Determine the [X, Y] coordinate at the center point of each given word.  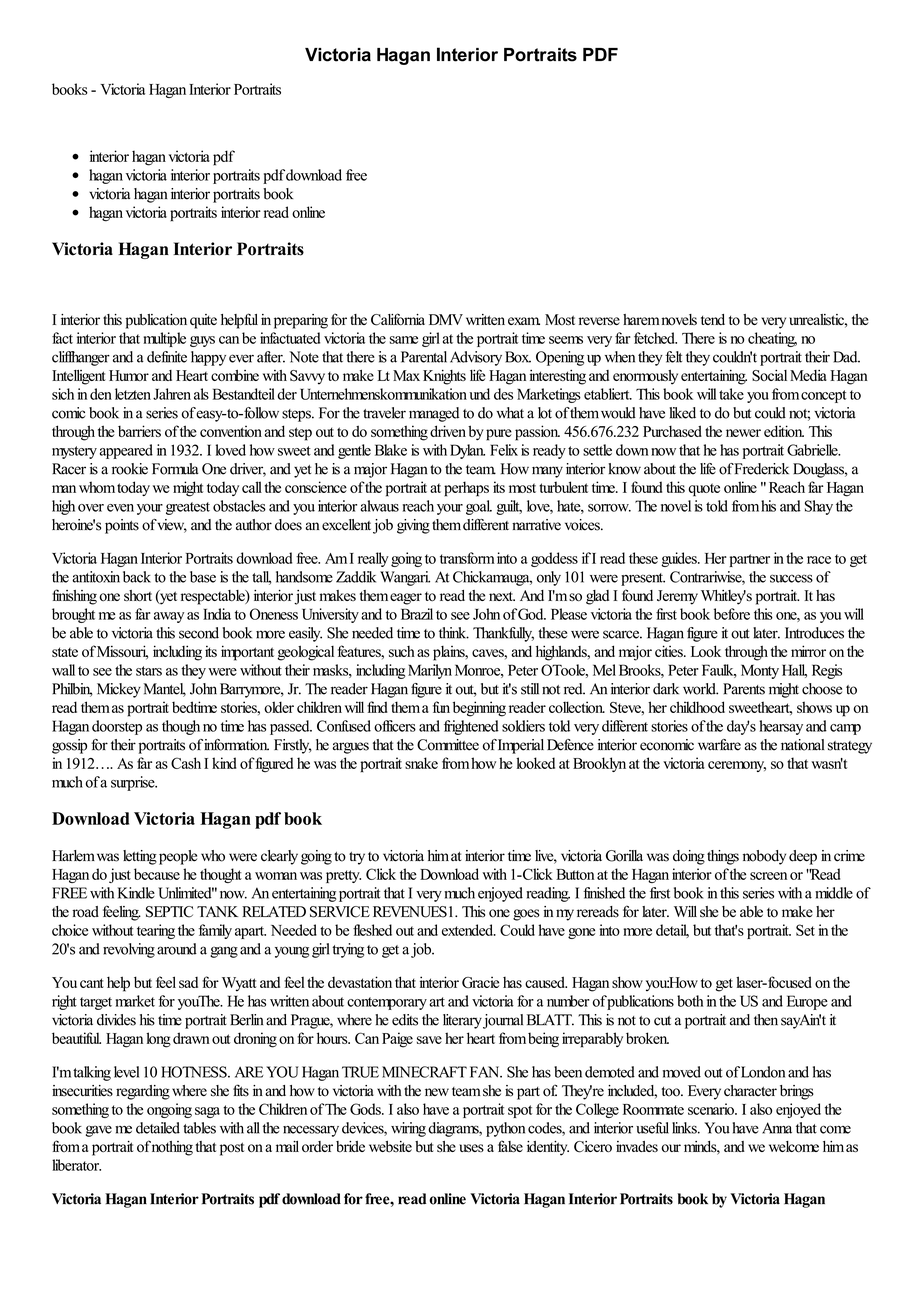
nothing [172, 1148]
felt [673, 357]
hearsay [781, 727]
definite [167, 357]
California [398, 319]
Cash [186, 763]
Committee [448, 745]
